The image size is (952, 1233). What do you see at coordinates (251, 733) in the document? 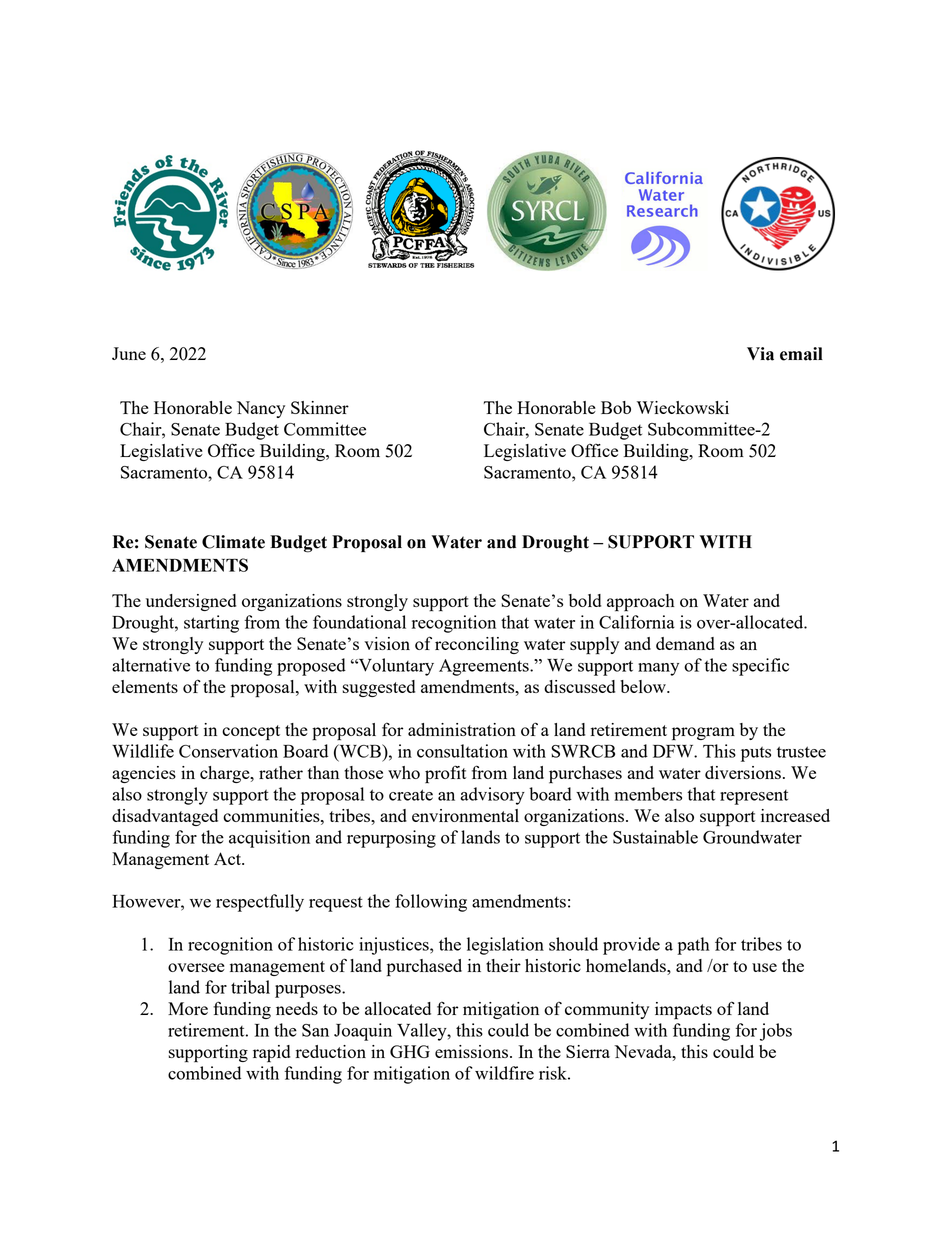
I see `concept` at bounding box center [251, 733].
